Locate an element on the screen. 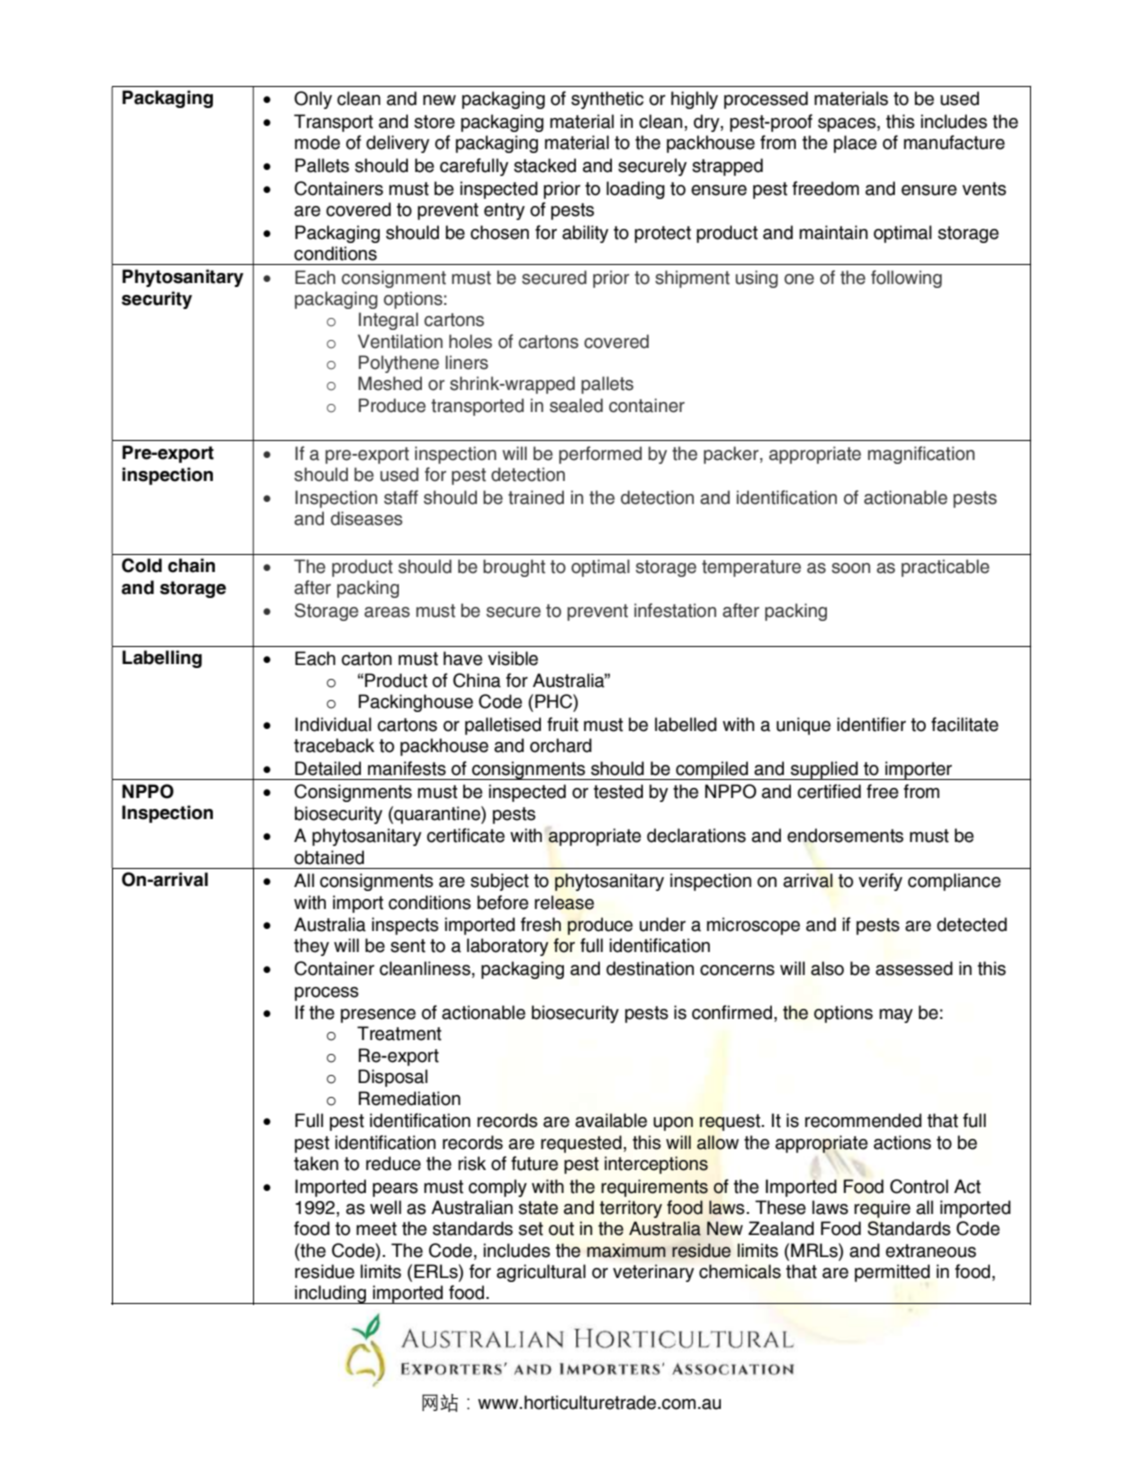 The height and width of the screenshot is (1480, 1144). agricultural is located at coordinates (541, 1273).
